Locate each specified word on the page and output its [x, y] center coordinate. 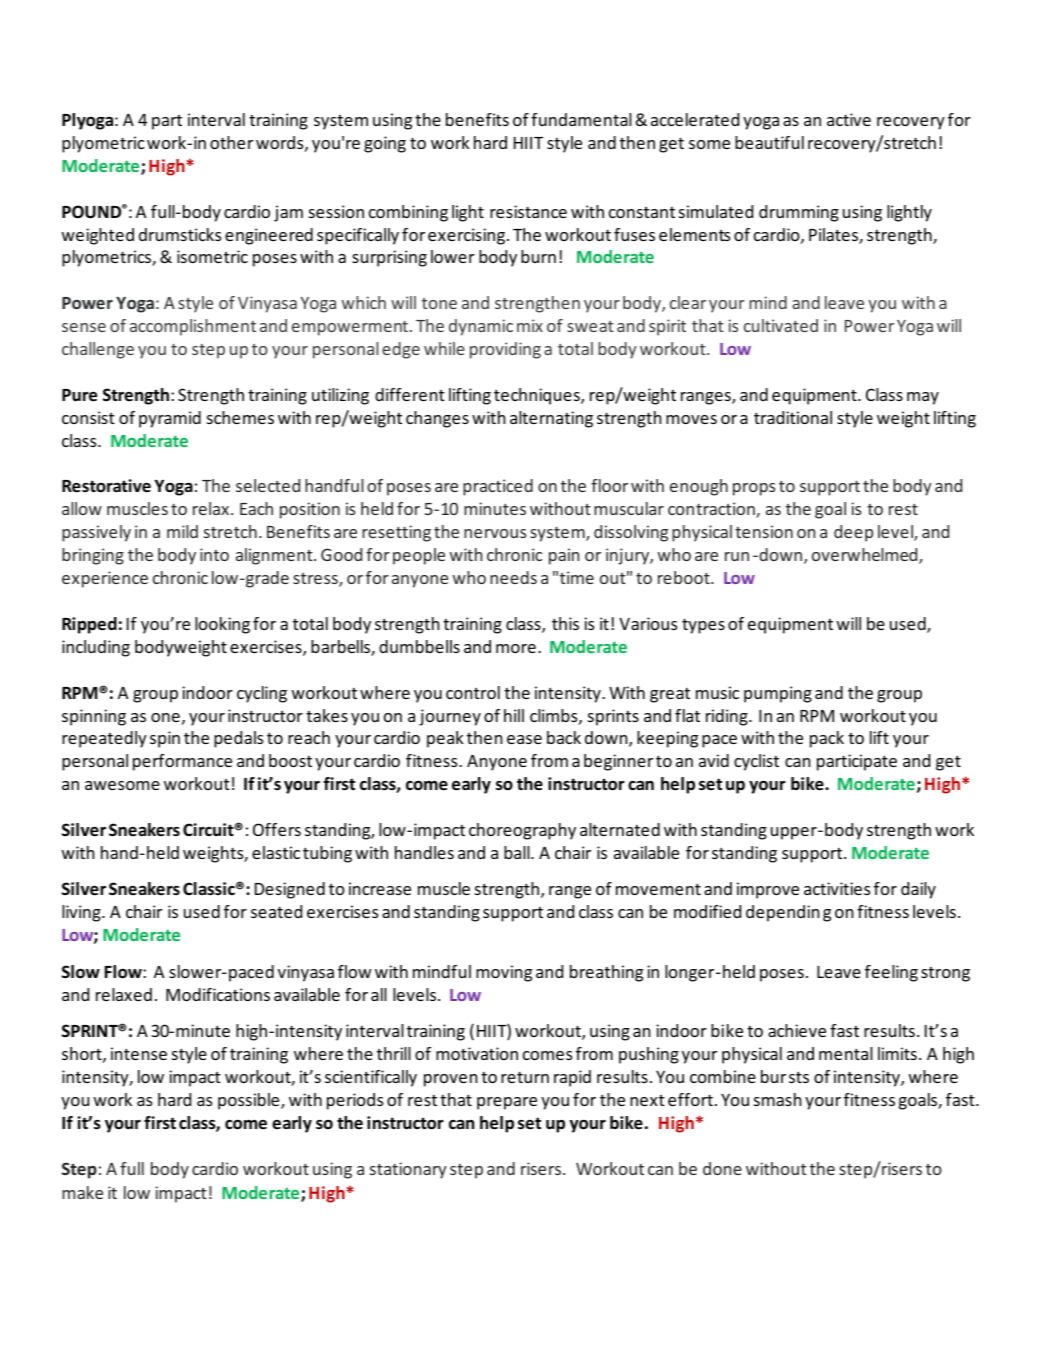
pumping [778, 694]
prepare [507, 1103]
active [849, 119]
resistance [528, 211]
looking [222, 625]
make [82, 1192]
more [516, 648]
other [231, 142]
